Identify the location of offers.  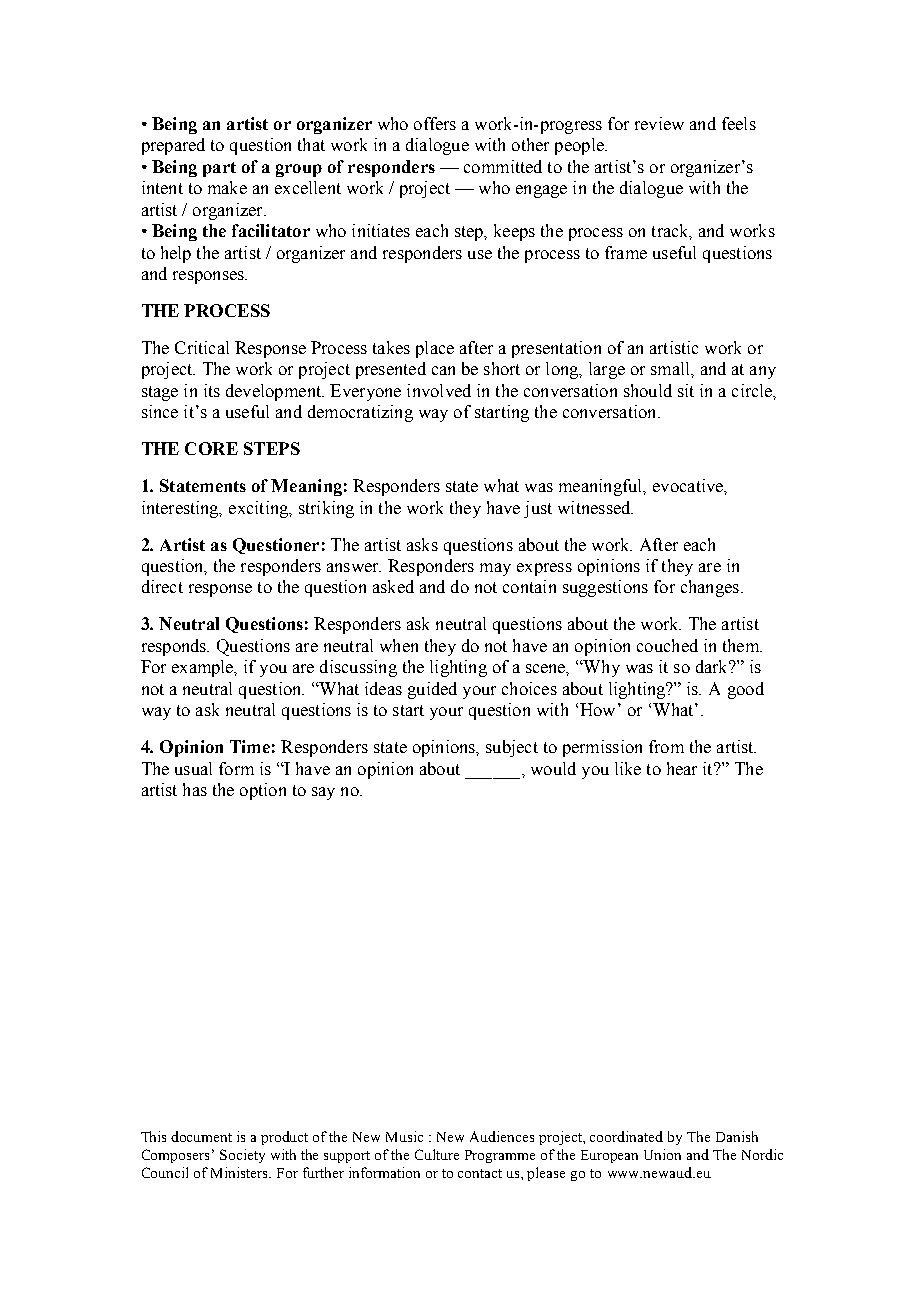
(435, 123).
